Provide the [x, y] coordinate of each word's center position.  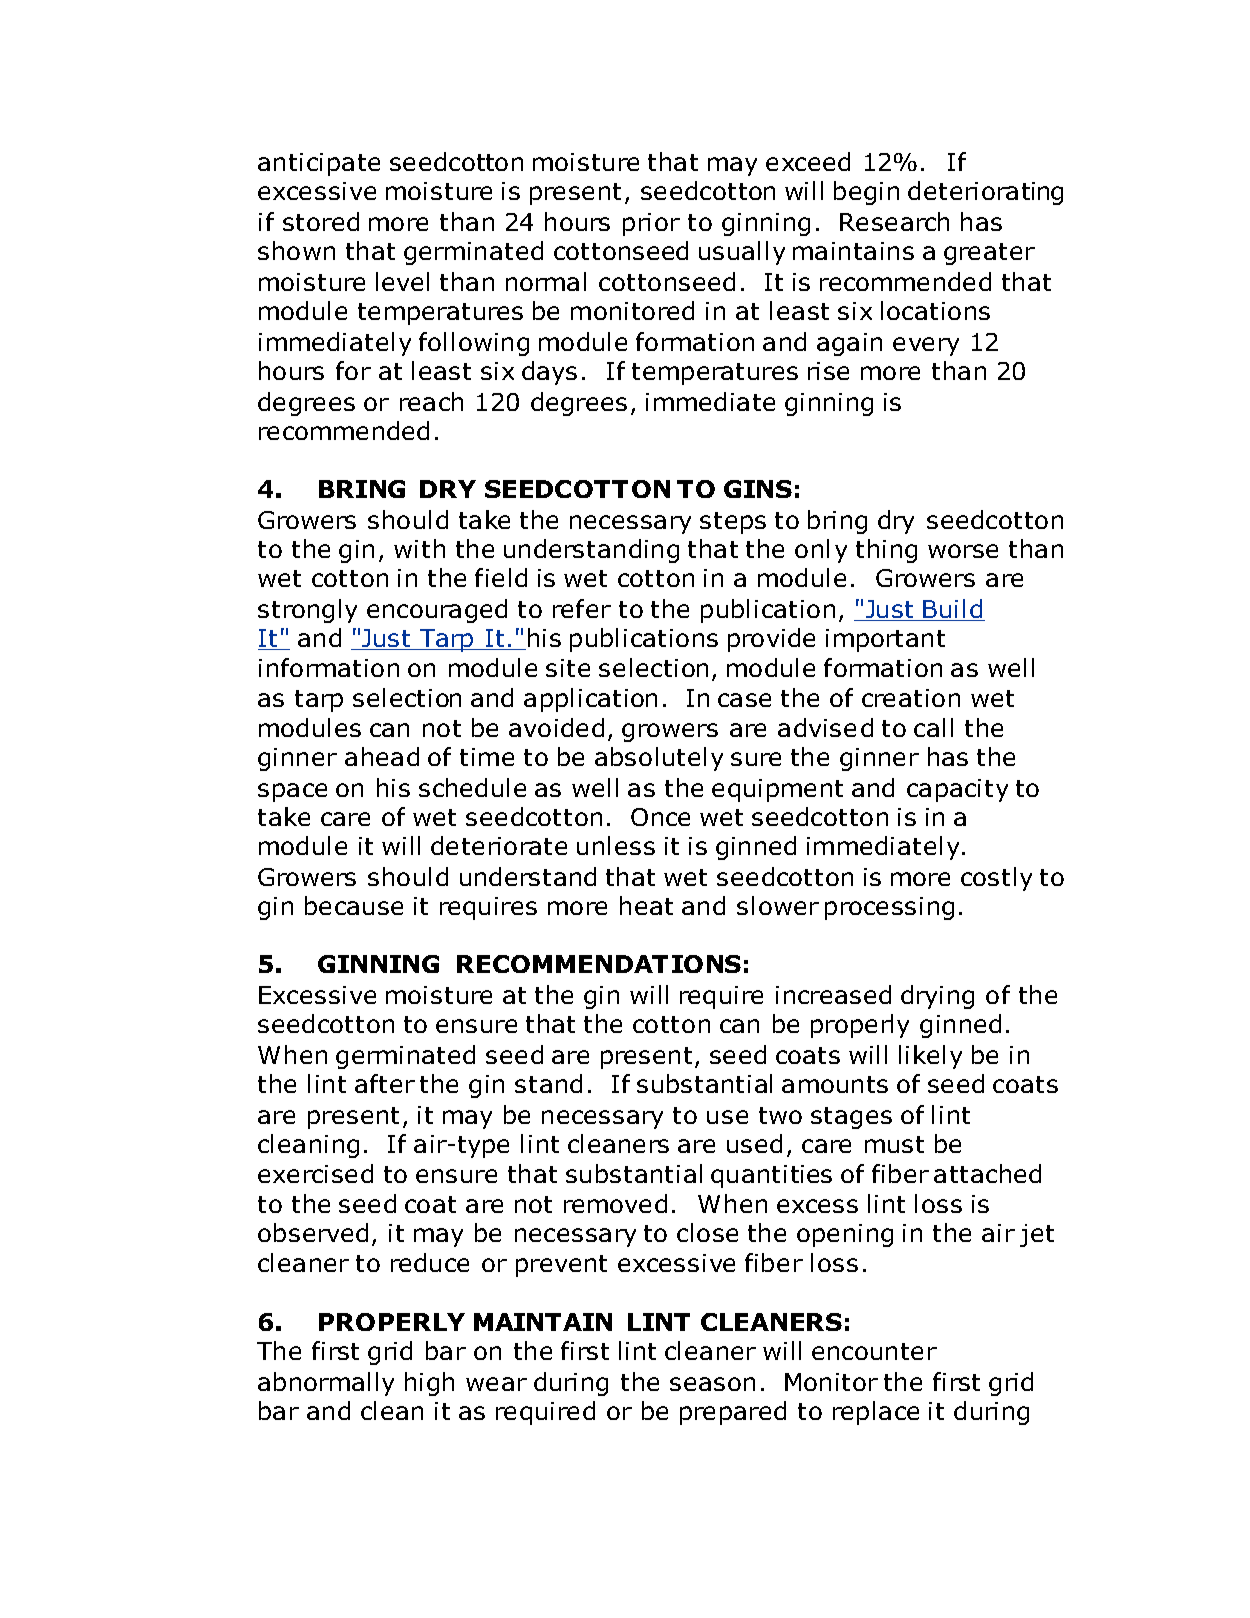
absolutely [659, 759]
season [712, 1384]
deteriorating [985, 193]
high [429, 1384]
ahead [382, 756]
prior [651, 224]
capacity [957, 790]
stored [321, 221]
